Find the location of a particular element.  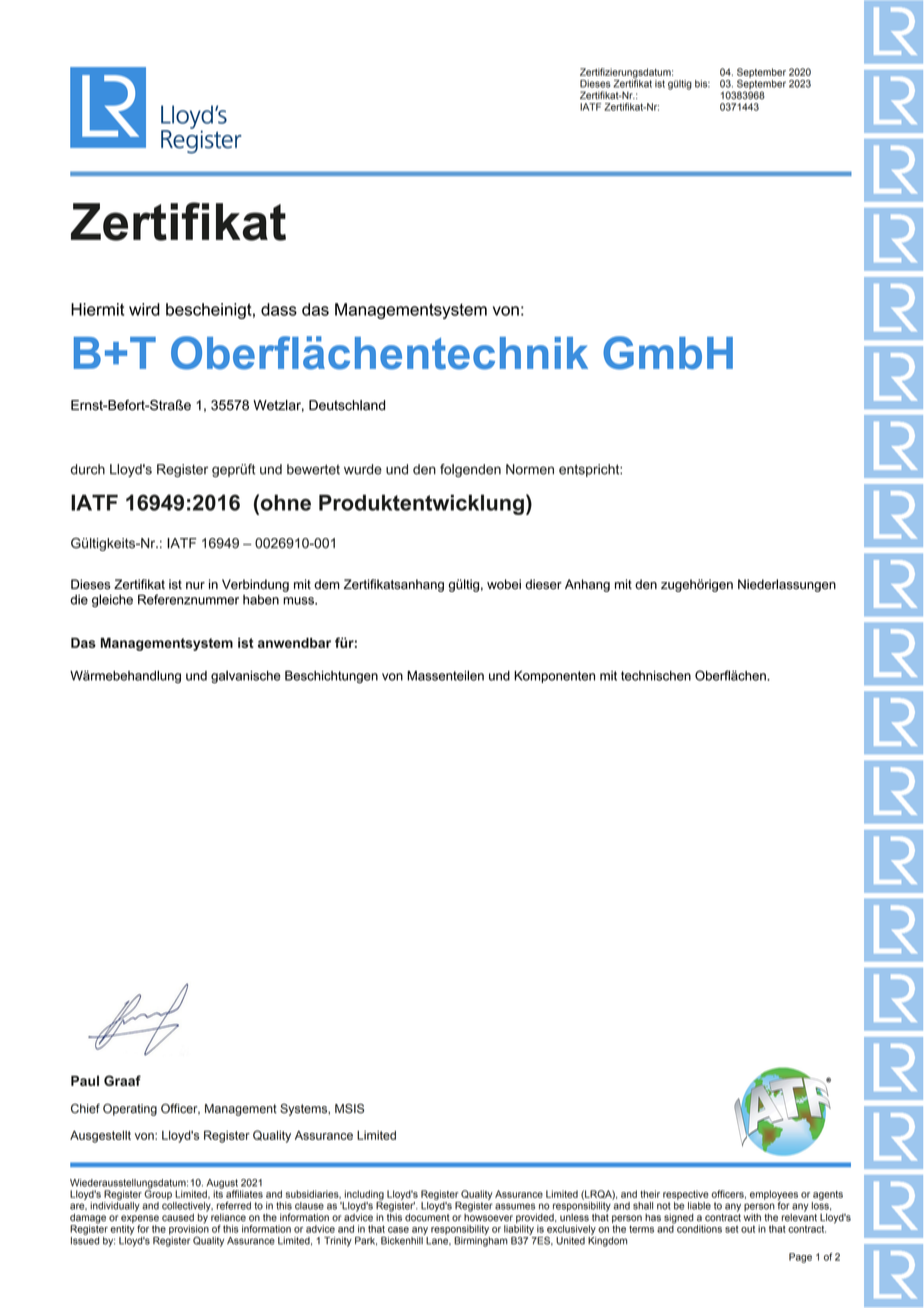

wird is located at coordinates (144, 309).
